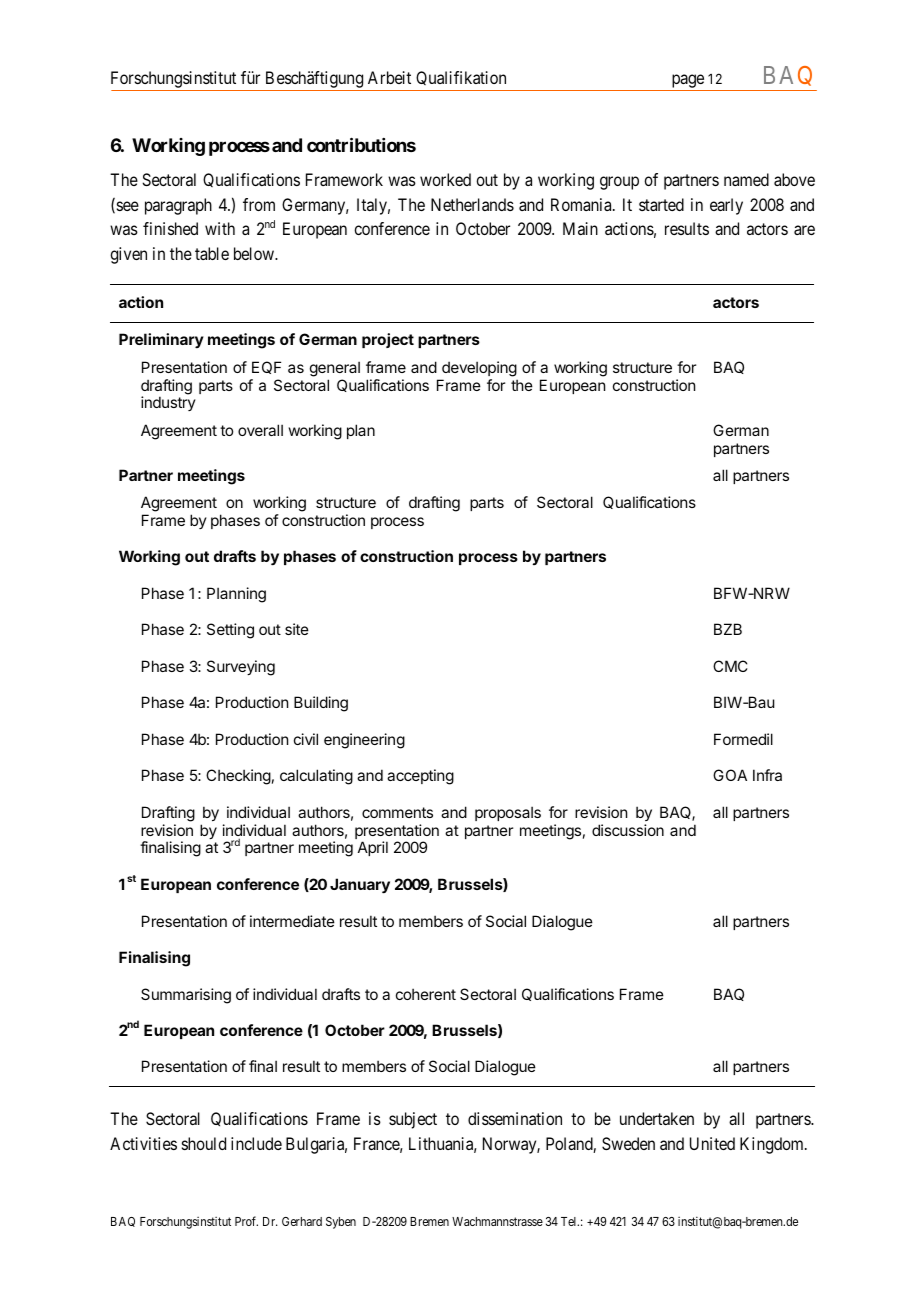  What do you see at coordinates (204, 1143) in the screenshot?
I see `should` at bounding box center [204, 1143].
